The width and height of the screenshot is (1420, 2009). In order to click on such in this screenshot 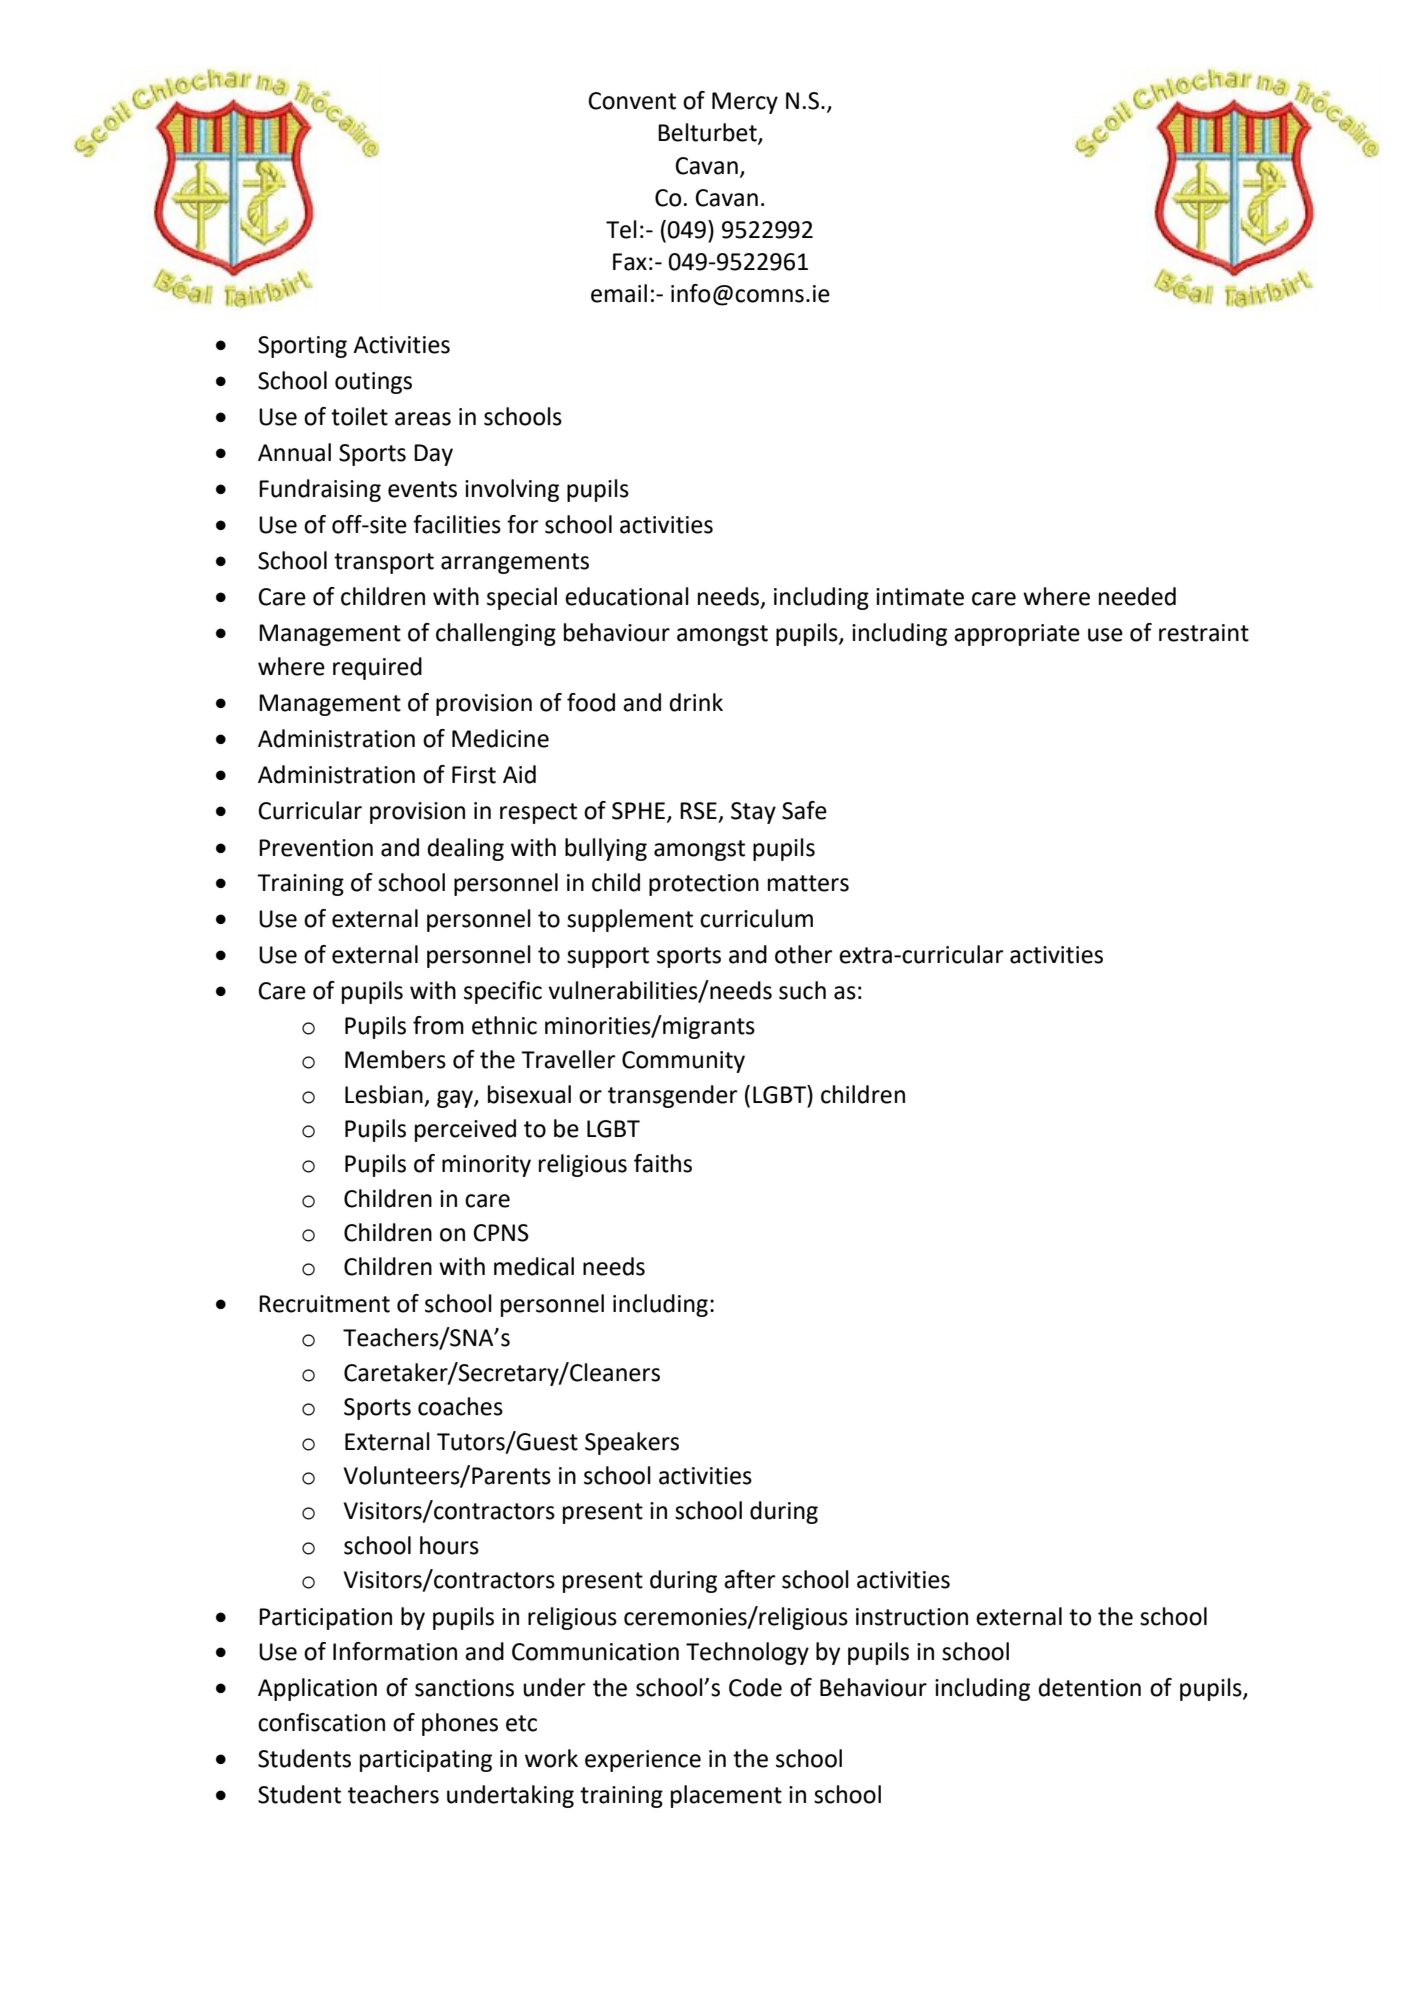, I will do `click(802, 990)`.
